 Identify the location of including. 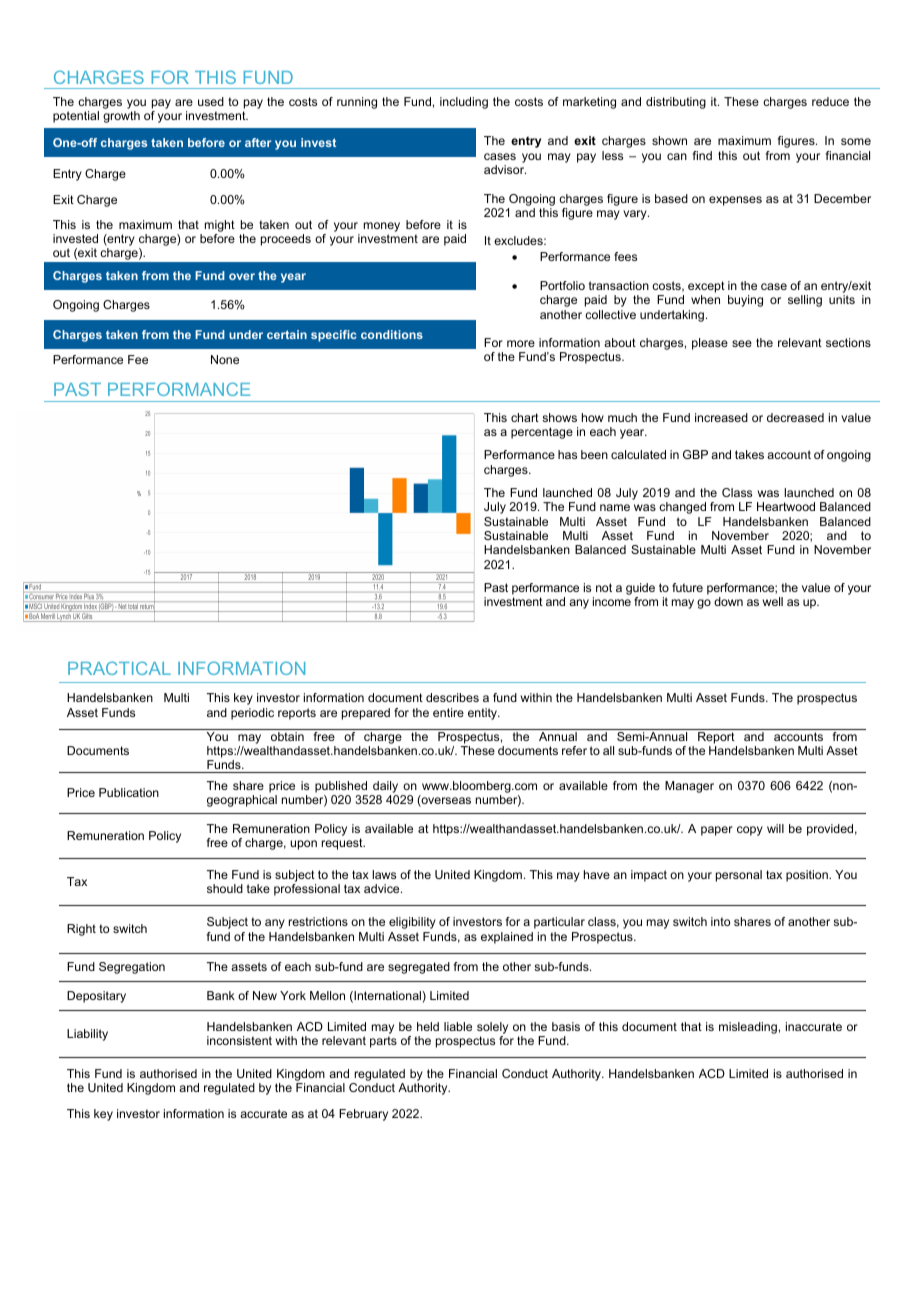
(464, 103).
